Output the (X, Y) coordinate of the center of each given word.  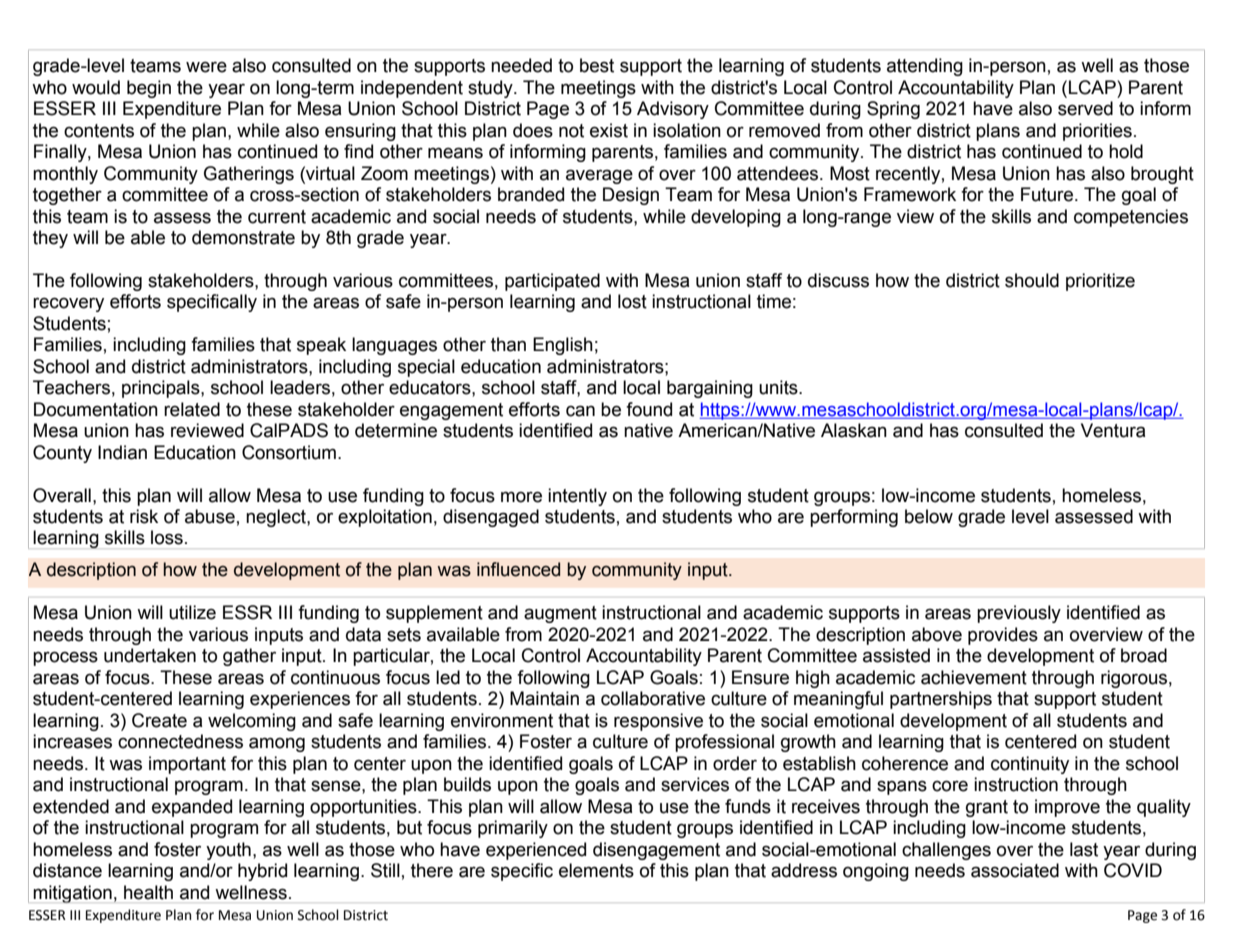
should (1032, 280)
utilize (192, 612)
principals (162, 389)
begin (149, 89)
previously (1019, 614)
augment (560, 614)
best (597, 65)
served (1085, 108)
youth (228, 851)
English (563, 346)
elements (596, 870)
